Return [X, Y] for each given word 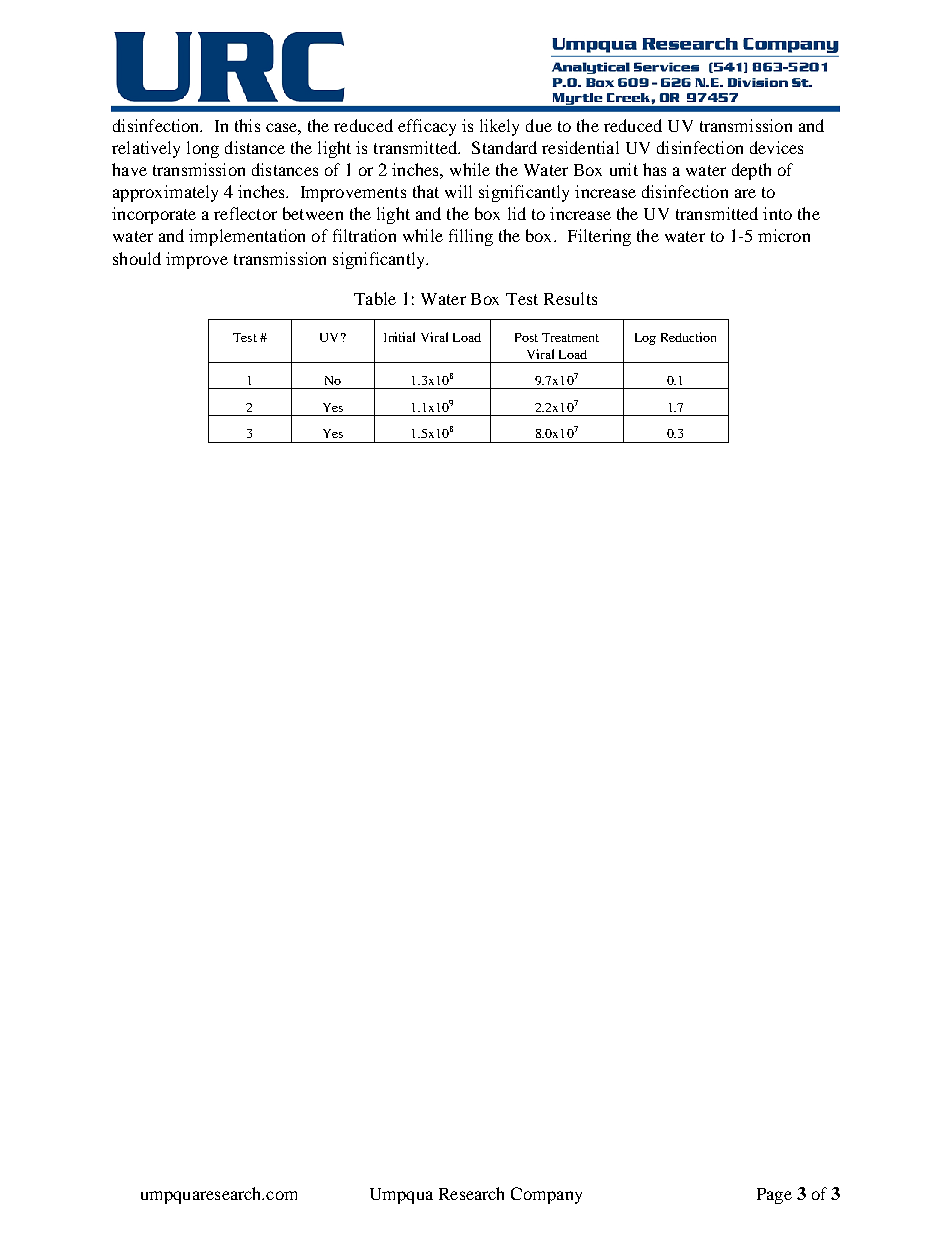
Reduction [688, 337]
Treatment [570, 337]
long [203, 149]
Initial [399, 337]
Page [774, 1196]
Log [645, 339]
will [458, 191]
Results [570, 298]
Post [526, 337]
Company [546, 1195]
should [137, 258]
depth [751, 171]
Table [375, 298]
